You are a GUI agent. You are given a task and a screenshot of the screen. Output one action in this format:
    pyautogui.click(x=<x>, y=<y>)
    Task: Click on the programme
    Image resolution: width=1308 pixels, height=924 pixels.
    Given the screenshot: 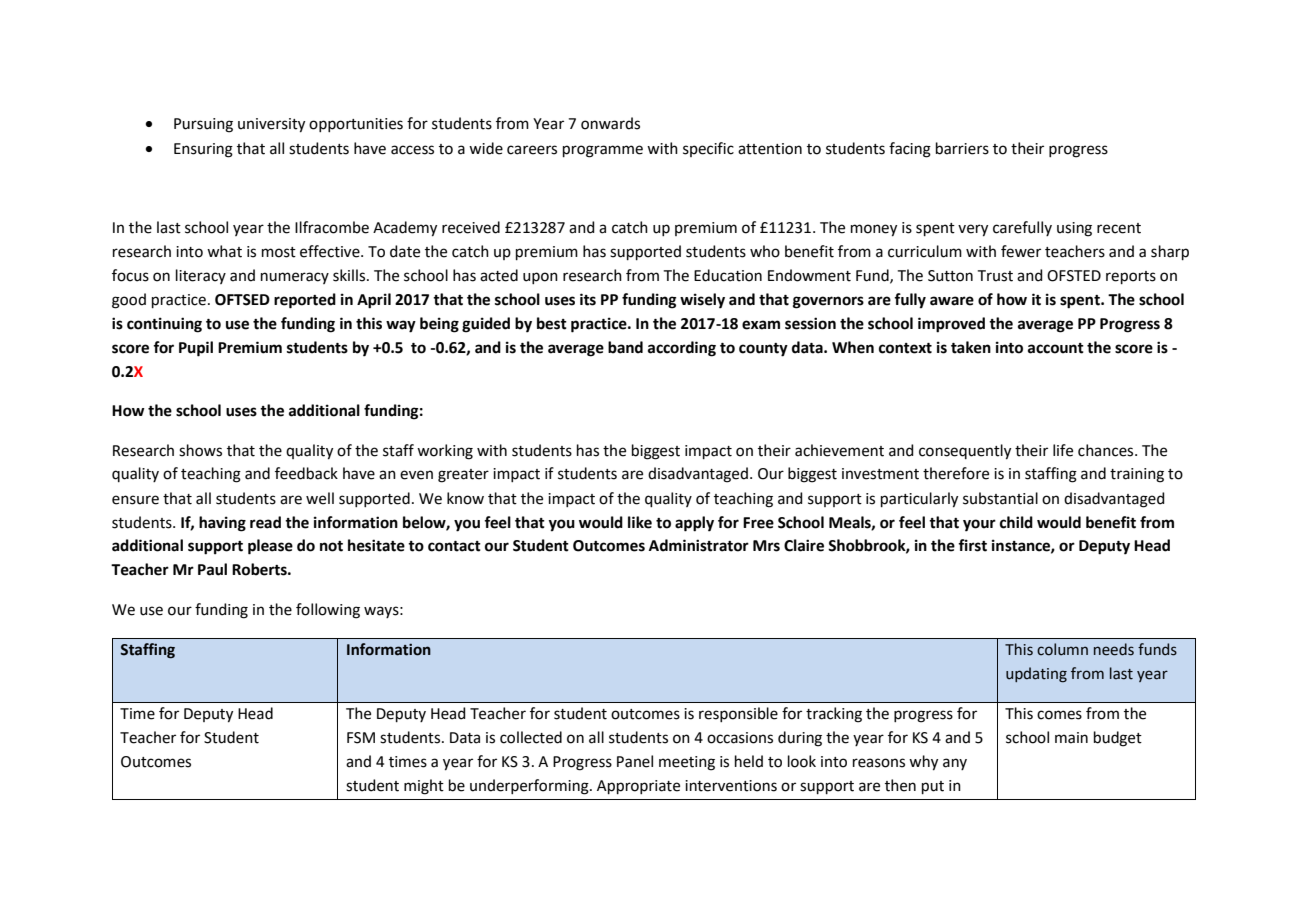 What is the action you would take?
    pyautogui.click(x=603, y=151)
